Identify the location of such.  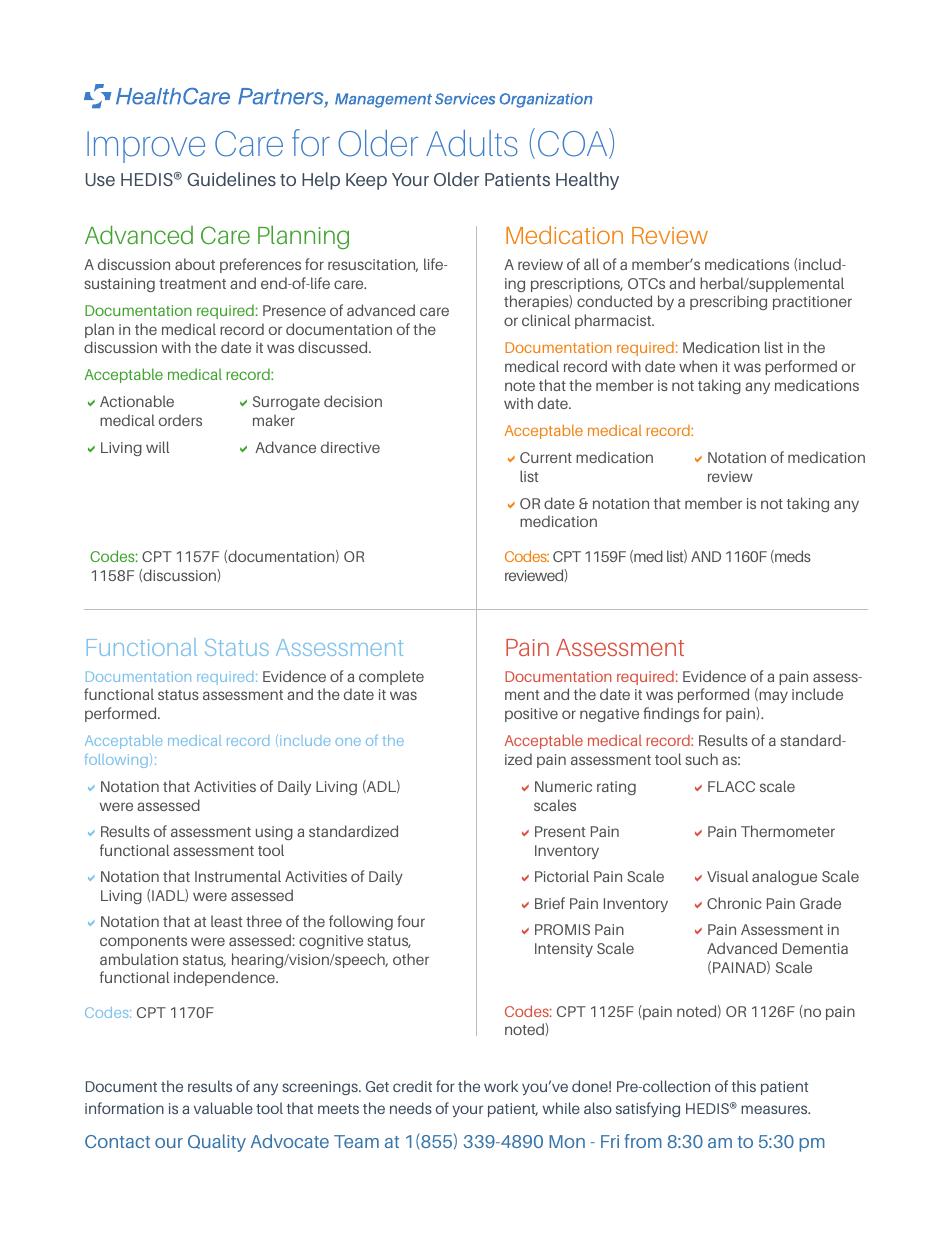
(701, 759).
